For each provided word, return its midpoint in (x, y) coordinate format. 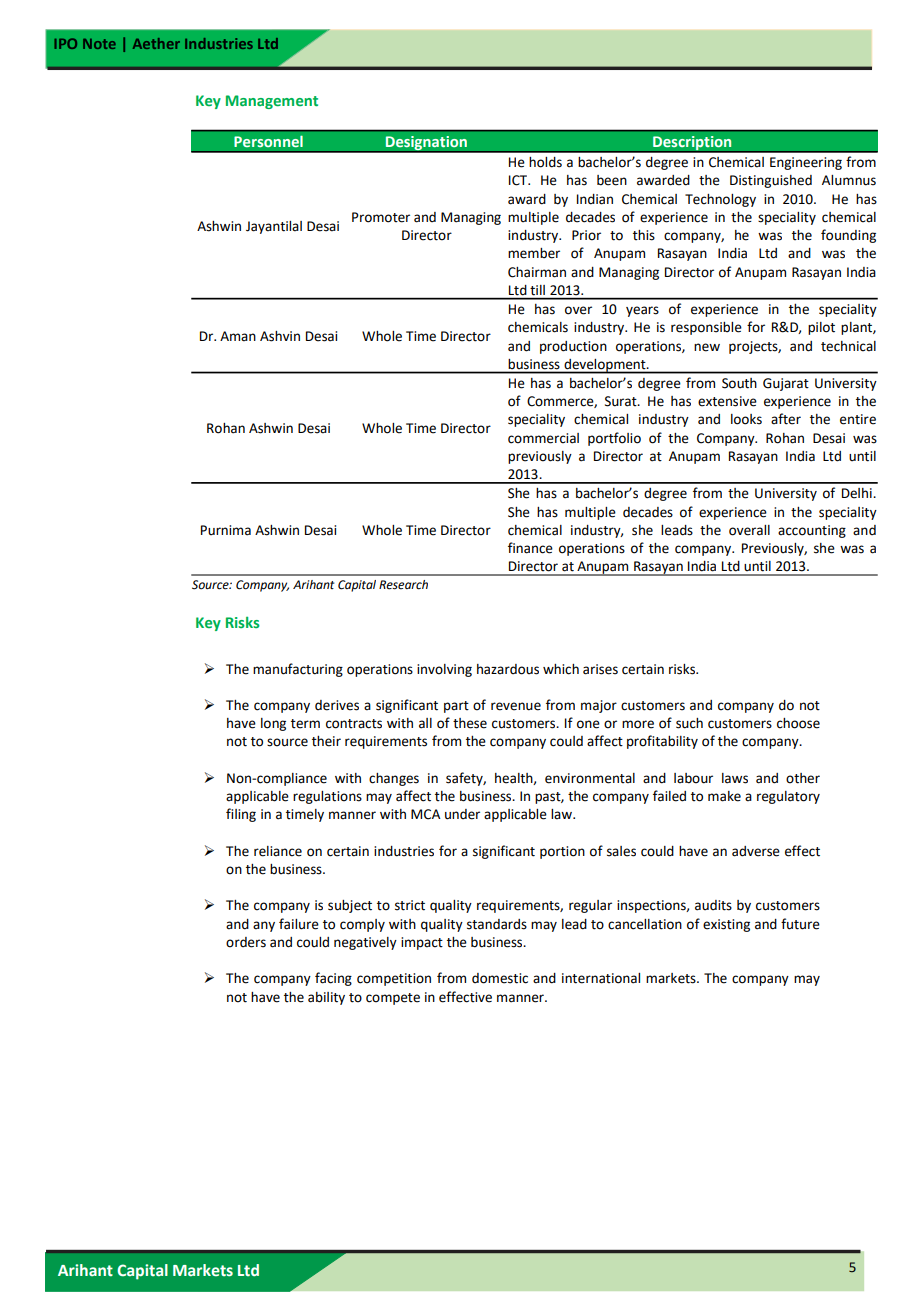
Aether (156, 43)
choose (798, 723)
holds (545, 162)
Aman (238, 336)
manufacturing (298, 670)
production (573, 347)
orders (246, 942)
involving (444, 670)
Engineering (806, 163)
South (739, 383)
